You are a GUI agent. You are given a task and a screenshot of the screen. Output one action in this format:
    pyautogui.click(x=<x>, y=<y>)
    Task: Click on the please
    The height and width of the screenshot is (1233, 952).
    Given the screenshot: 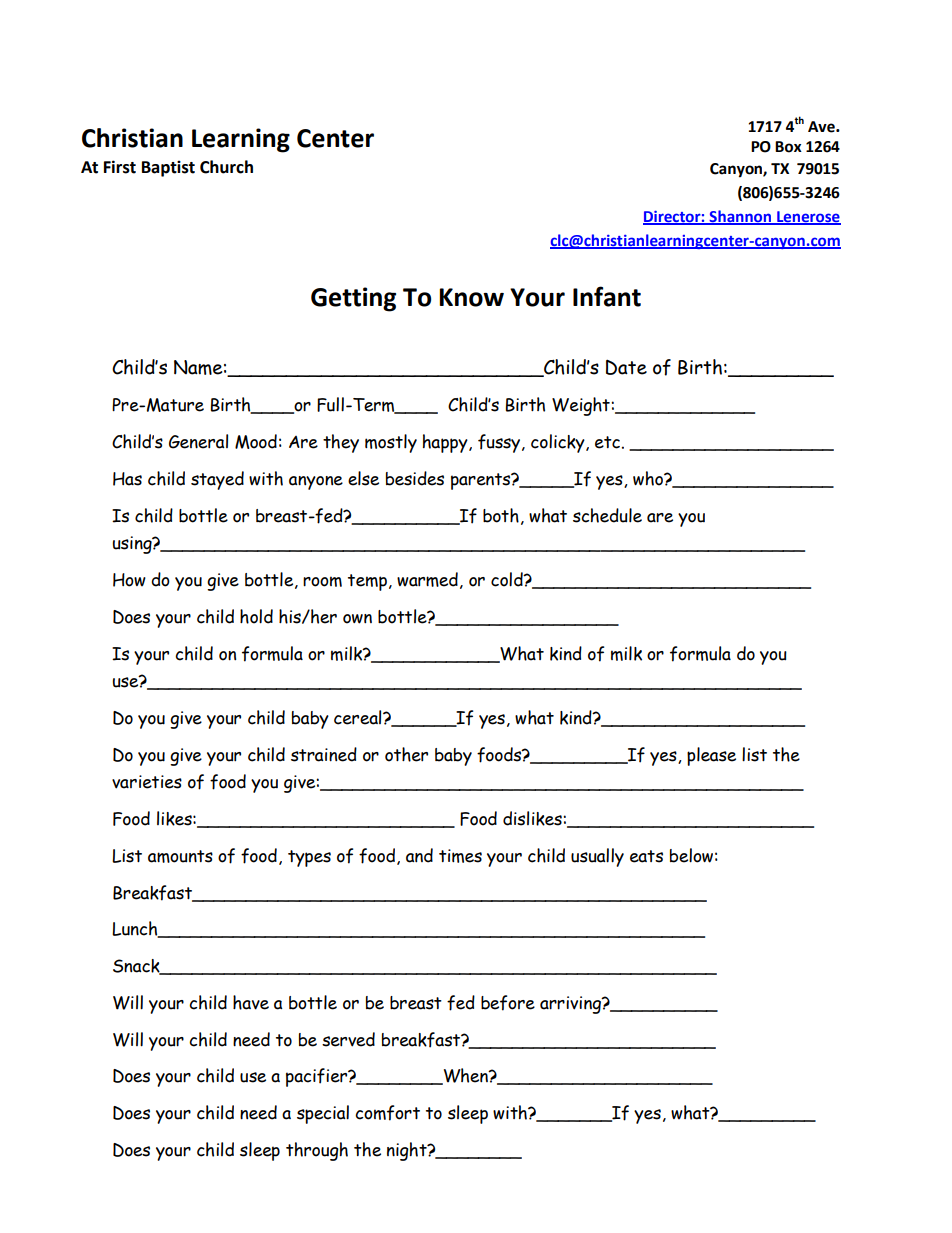 What is the action you would take?
    pyautogui.click(x=711, y=756)
